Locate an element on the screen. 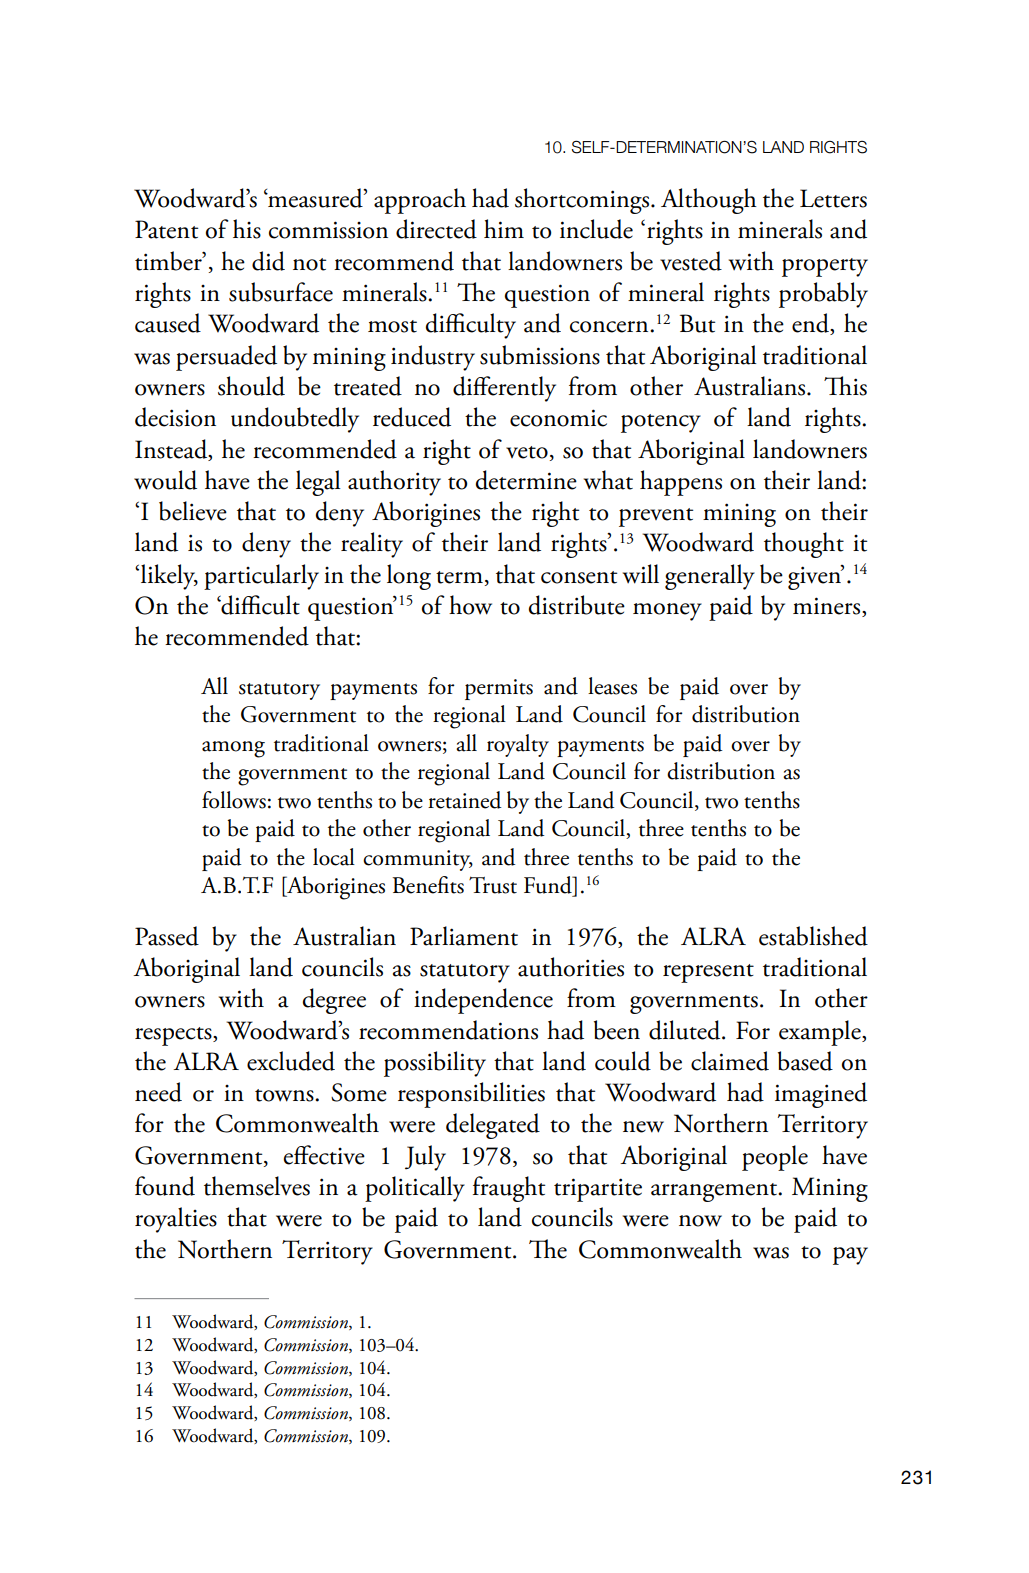  themselves is located at coordinates (257, 1186).
